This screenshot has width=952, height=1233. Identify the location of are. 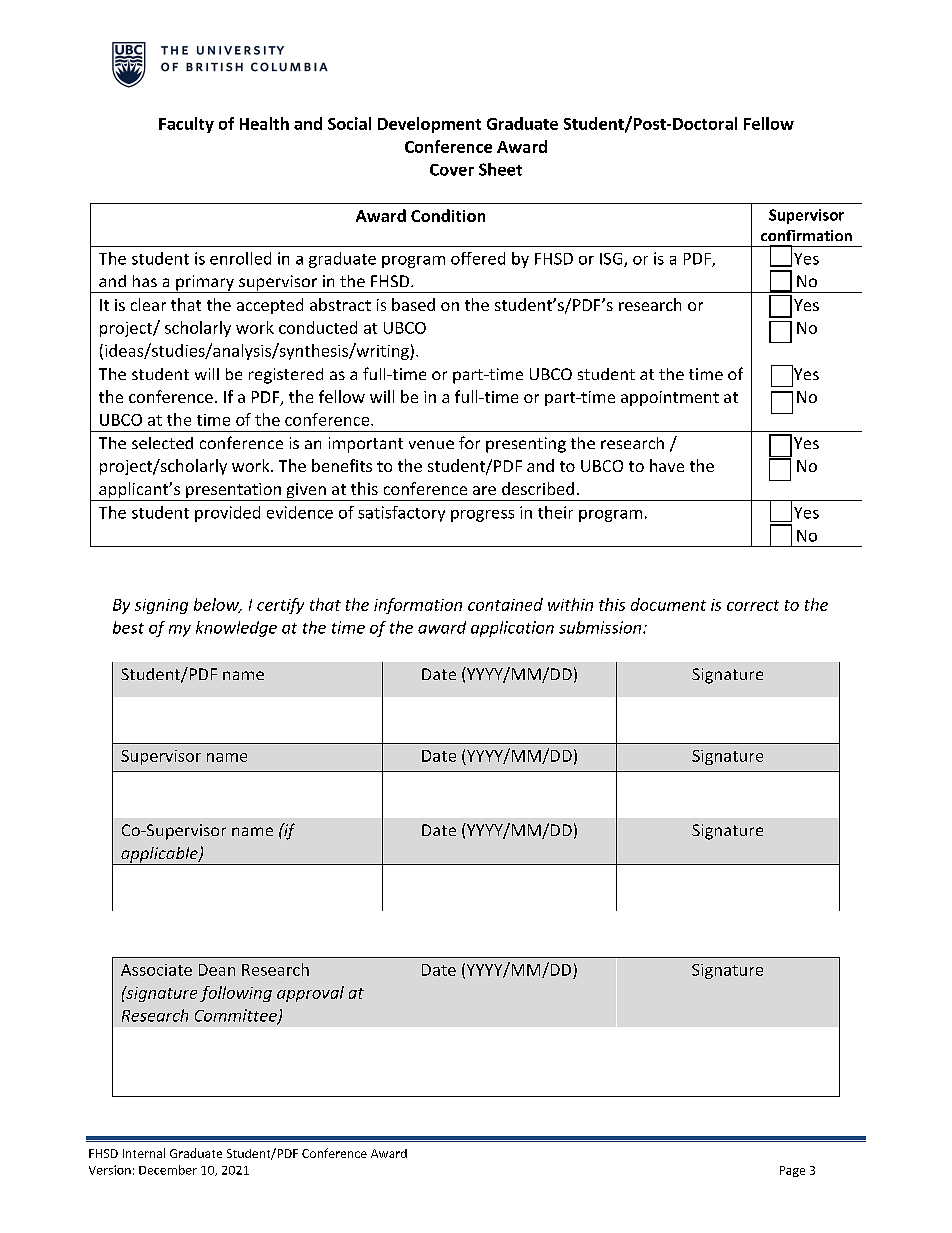
(484, 490).
